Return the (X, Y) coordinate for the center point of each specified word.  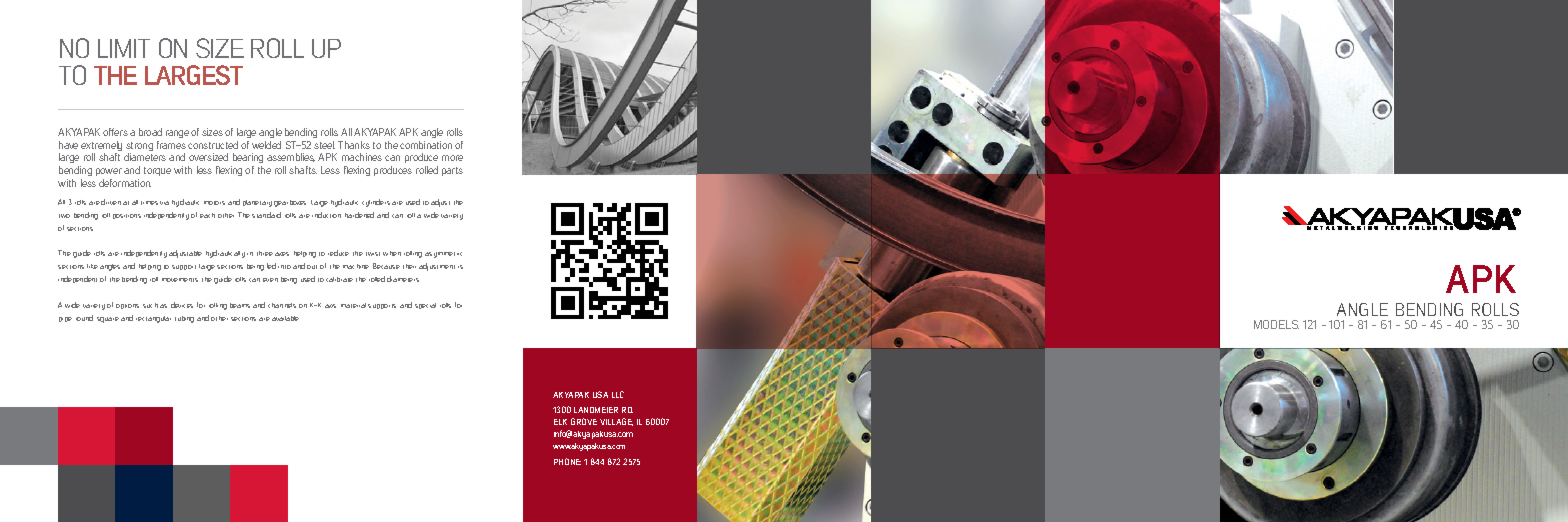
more (452, 158)
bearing (247, 160)
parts (452, 171)
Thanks (354, 145)
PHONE (567, 461)
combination (426, 145)
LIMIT (124, 48)
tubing (184, 319)
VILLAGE (616, 422)
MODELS (1276, 324)
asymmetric (443, 255)
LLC (618, 394)
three (265, 253)
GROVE (584, 421)
